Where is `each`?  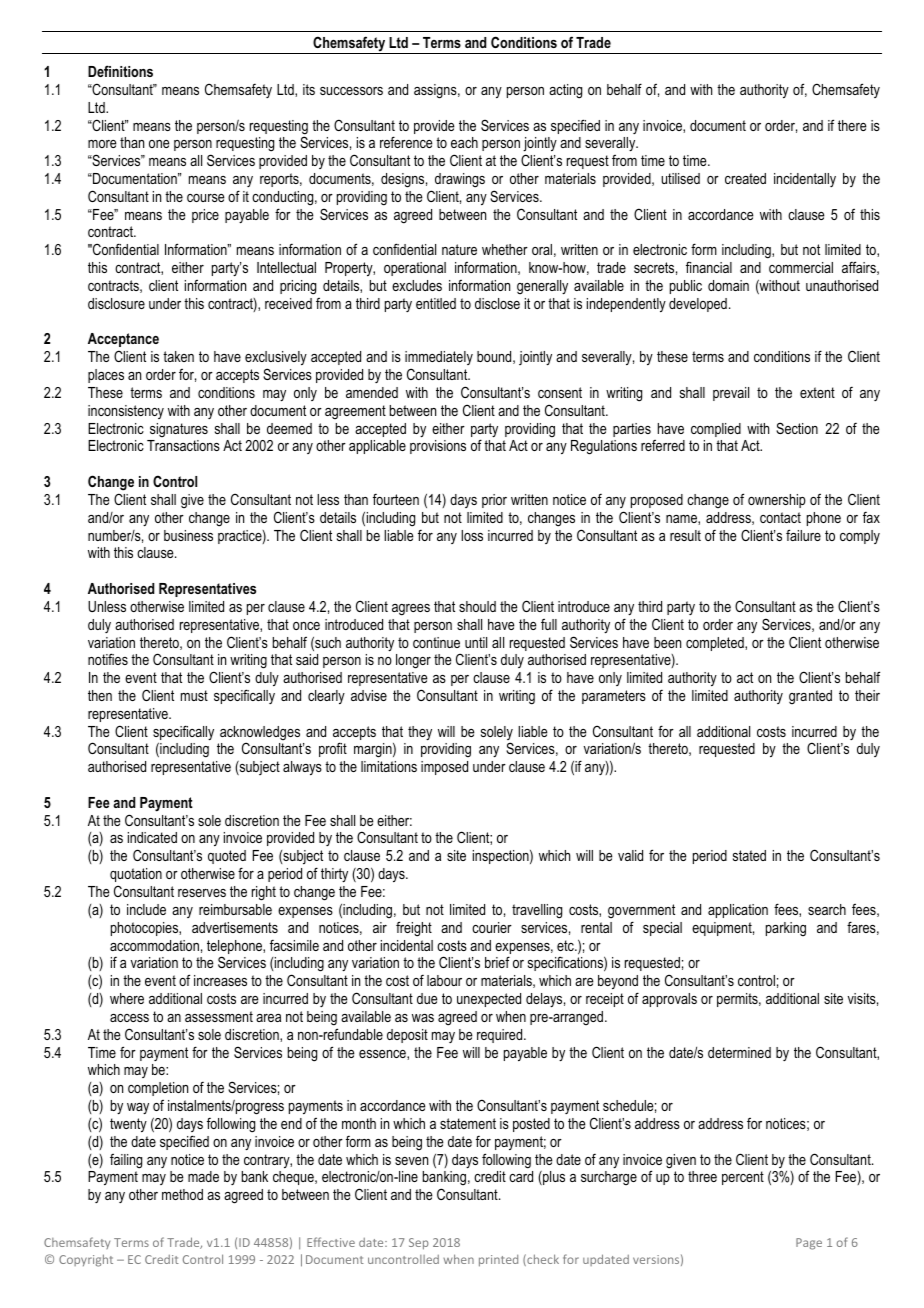
each is located at coordinates (464, 142).
